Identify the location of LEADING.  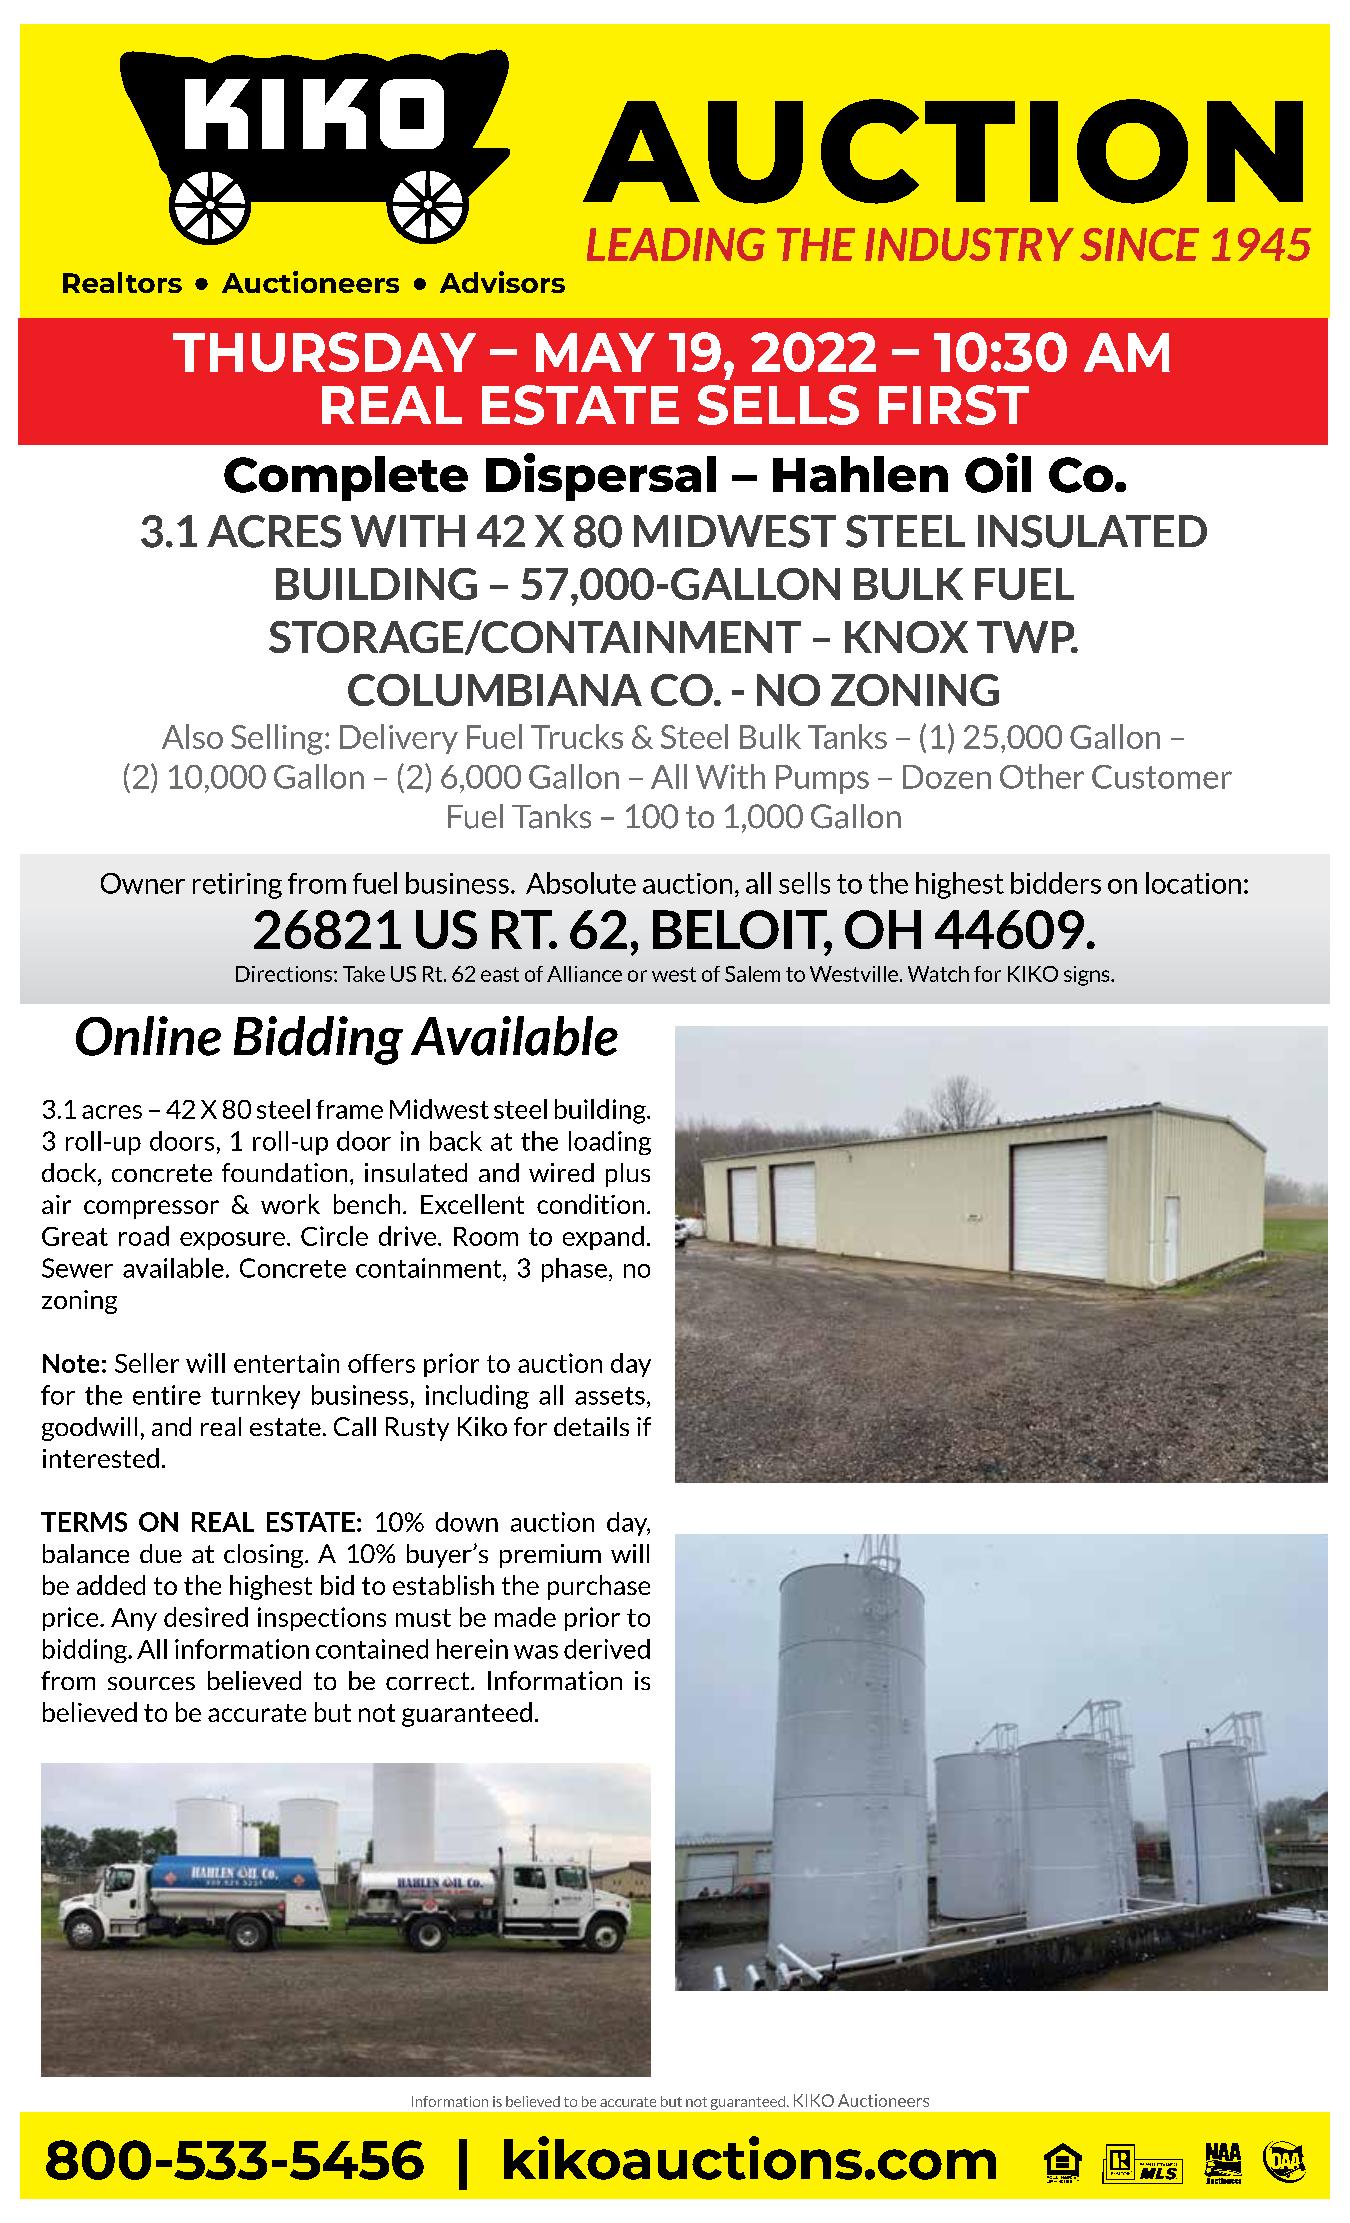
(676, 244).
